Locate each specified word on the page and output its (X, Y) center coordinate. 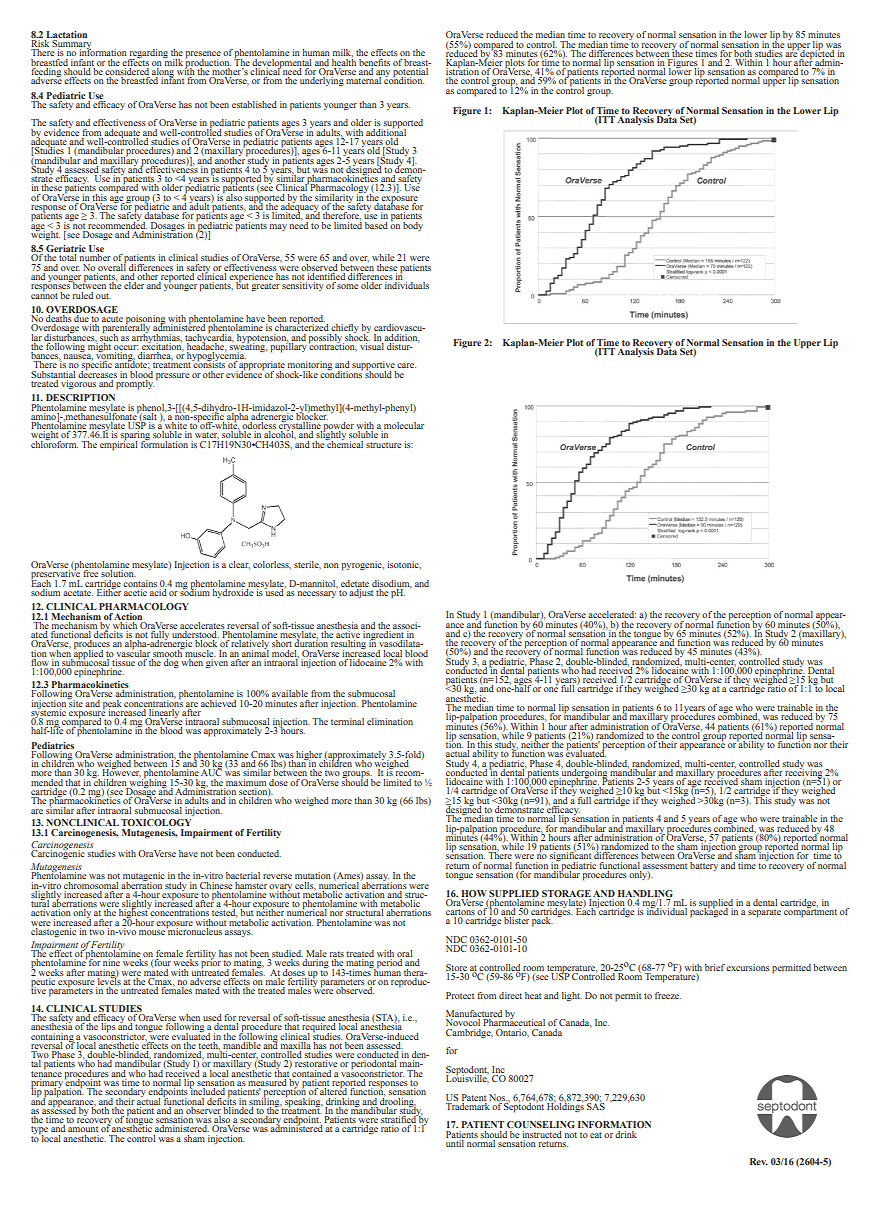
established (254, 104)
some (347, 286)
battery (704, 866)
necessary (317, 594)
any (383, 75)
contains (140, 583)
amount (83, 1129)
